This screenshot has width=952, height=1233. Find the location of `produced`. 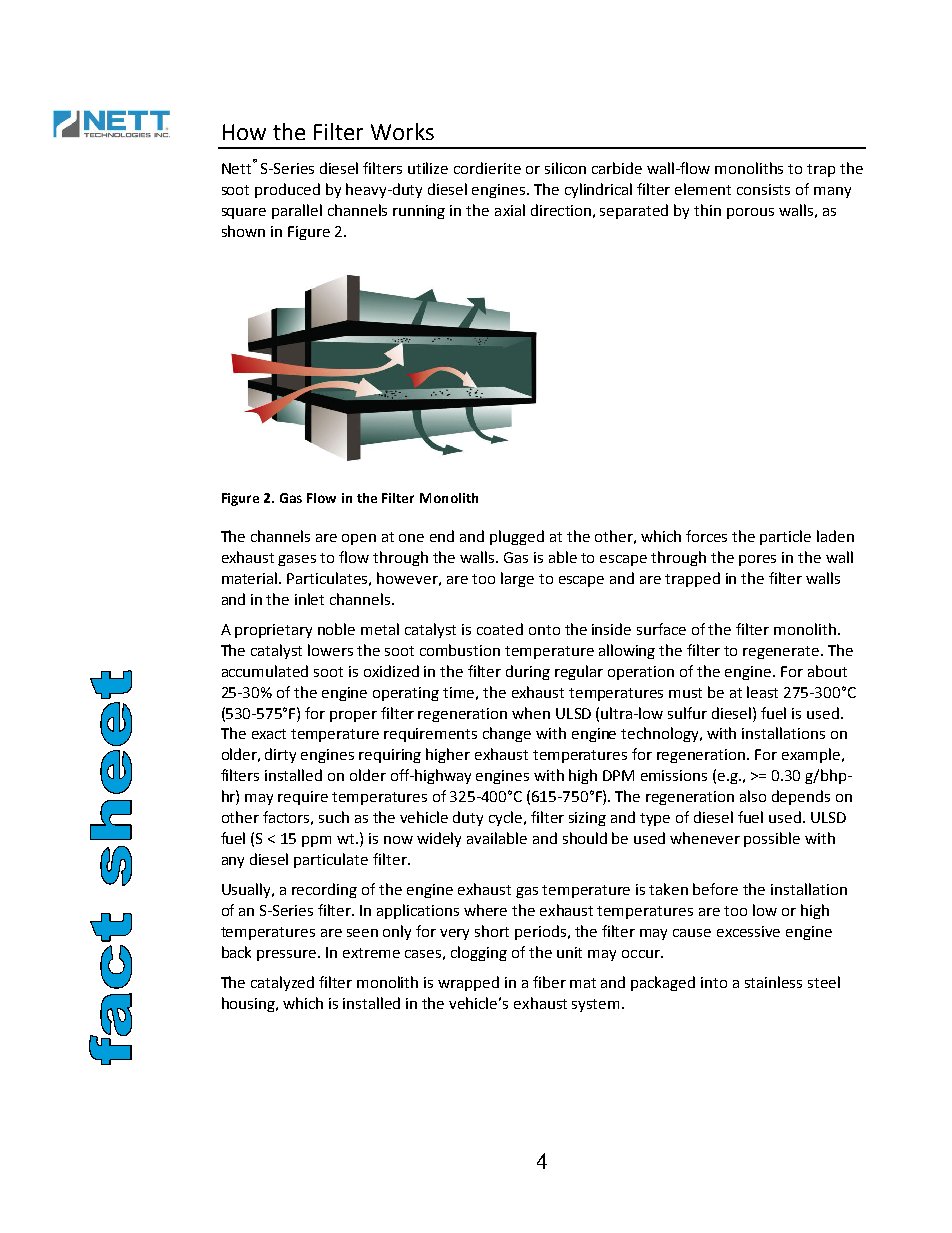

produced is located at coordinates (287, 190).
